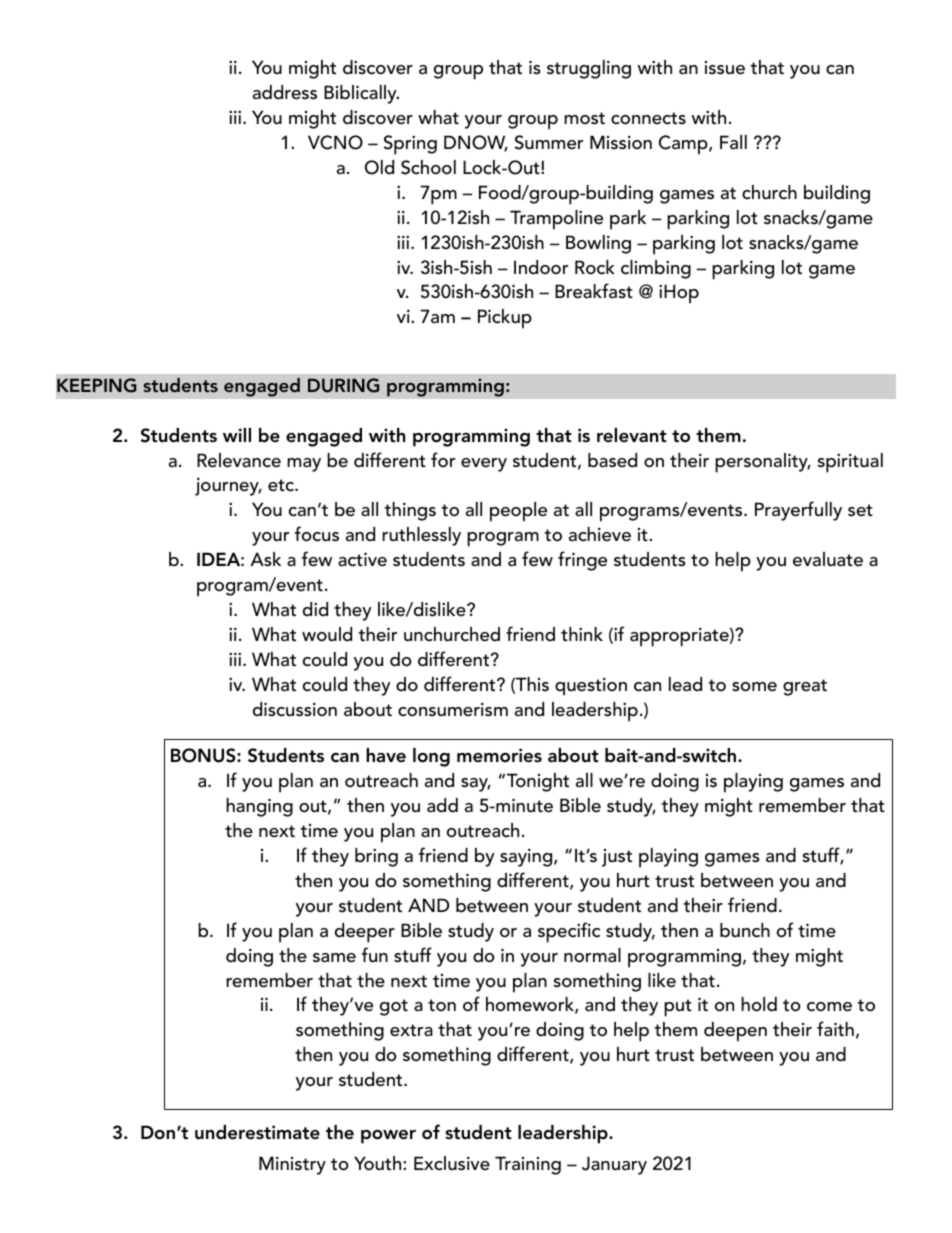 The height and width of the screenshot is (1233, 952). What do you see at coordinates (285, 92) in the screenshot?
I see `address` at bounding box center [285, 92].
